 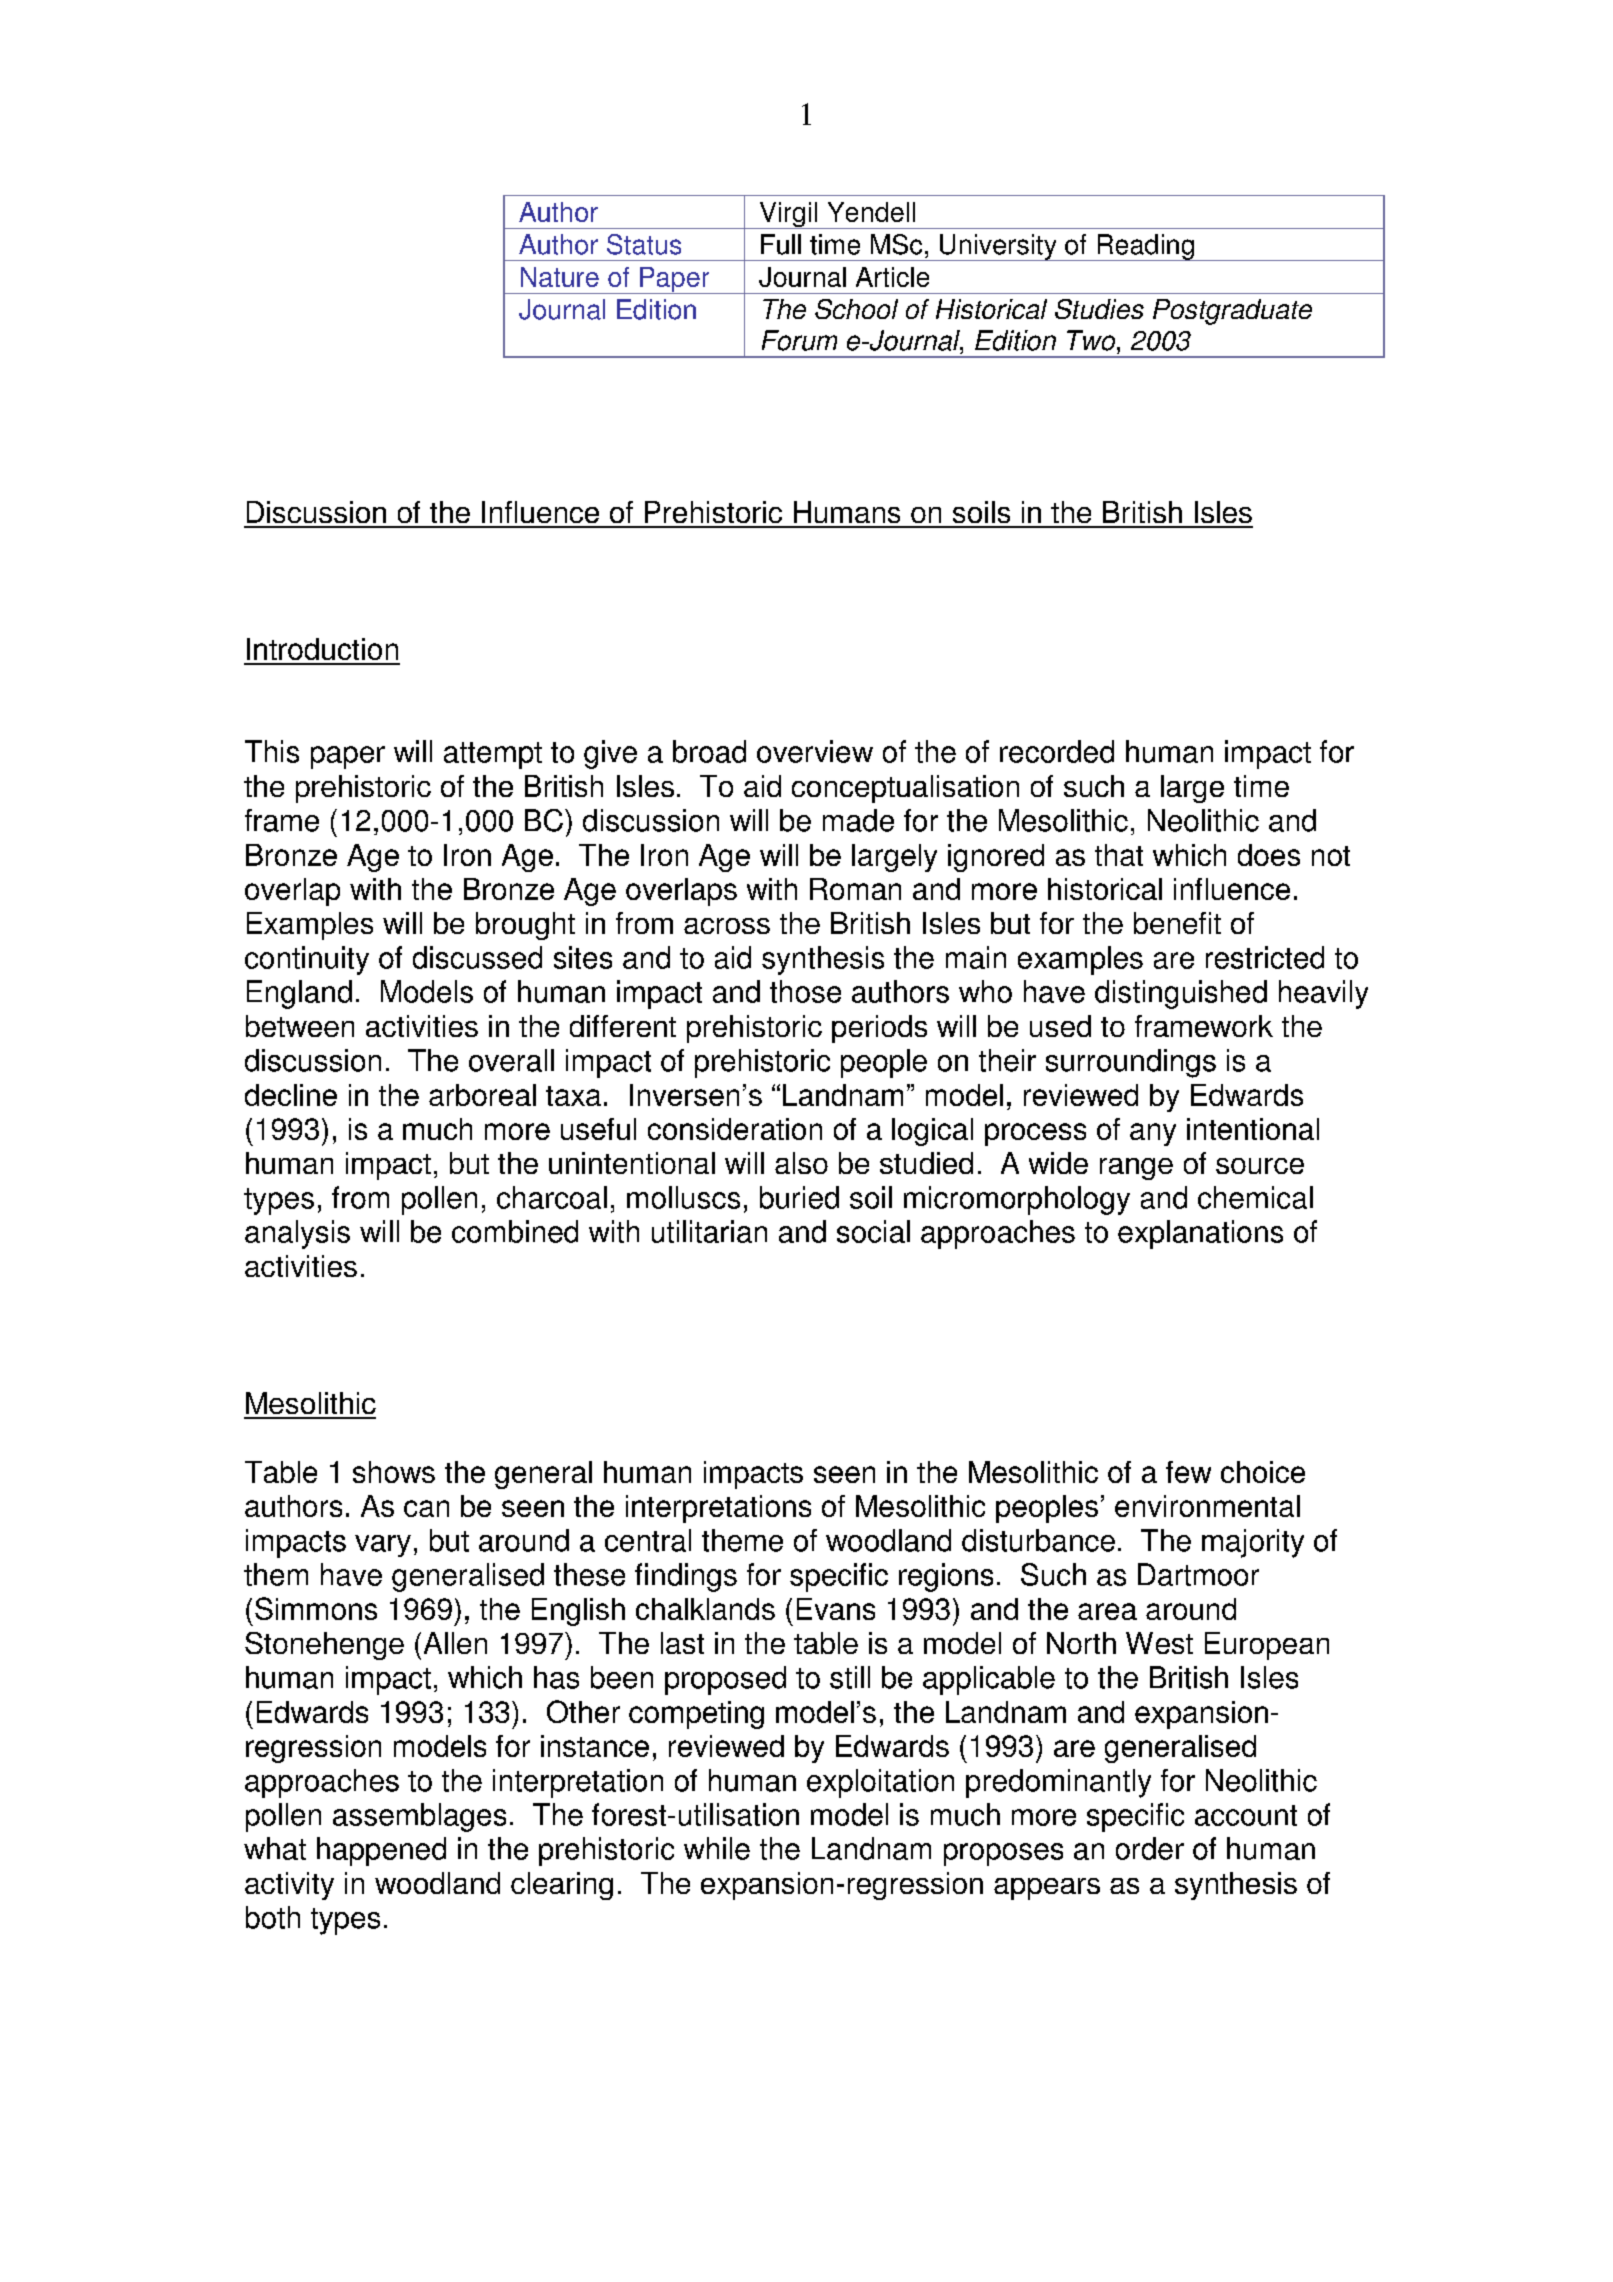 What do you see at coordinates (1269, 855) in the screenshot?
I see `does` at bounding box center [1269, 855].
